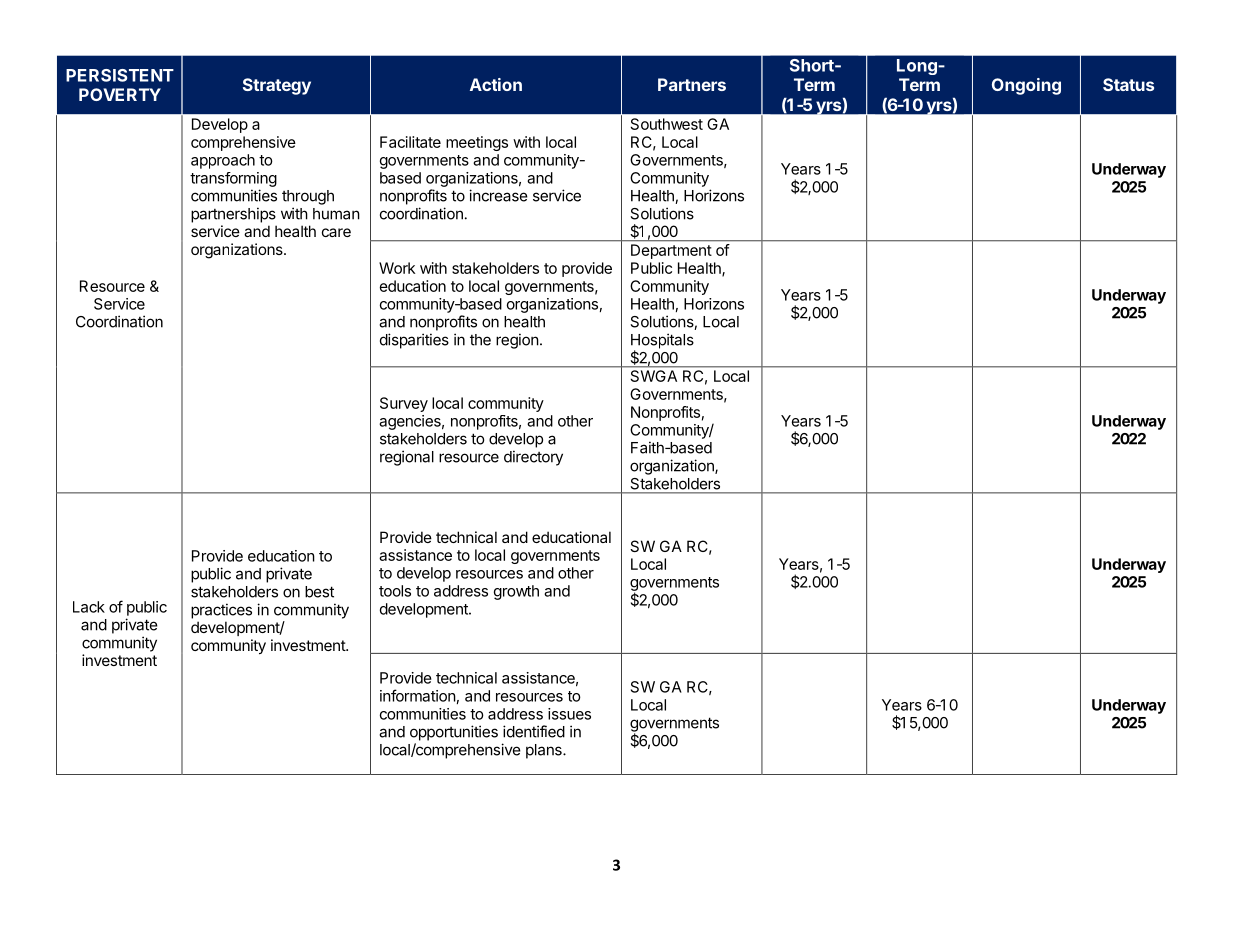 Image resolution: width=1233 pixels, height=952 pixels. Describe the element at coordinates (662, 342) in the screenshot. I see `Hospitals` at that location.
